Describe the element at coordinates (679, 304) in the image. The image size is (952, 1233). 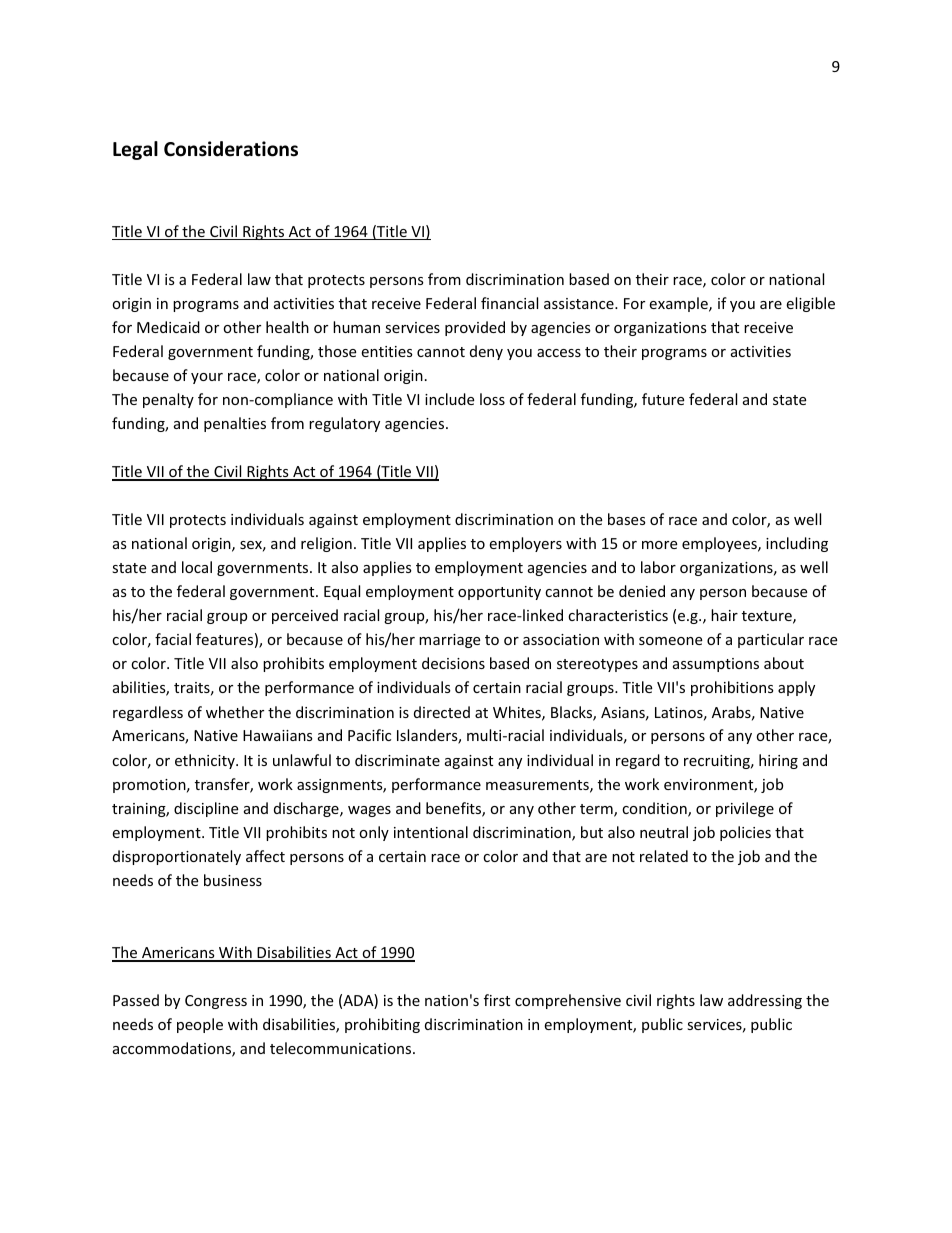
I see `example` at that location.
